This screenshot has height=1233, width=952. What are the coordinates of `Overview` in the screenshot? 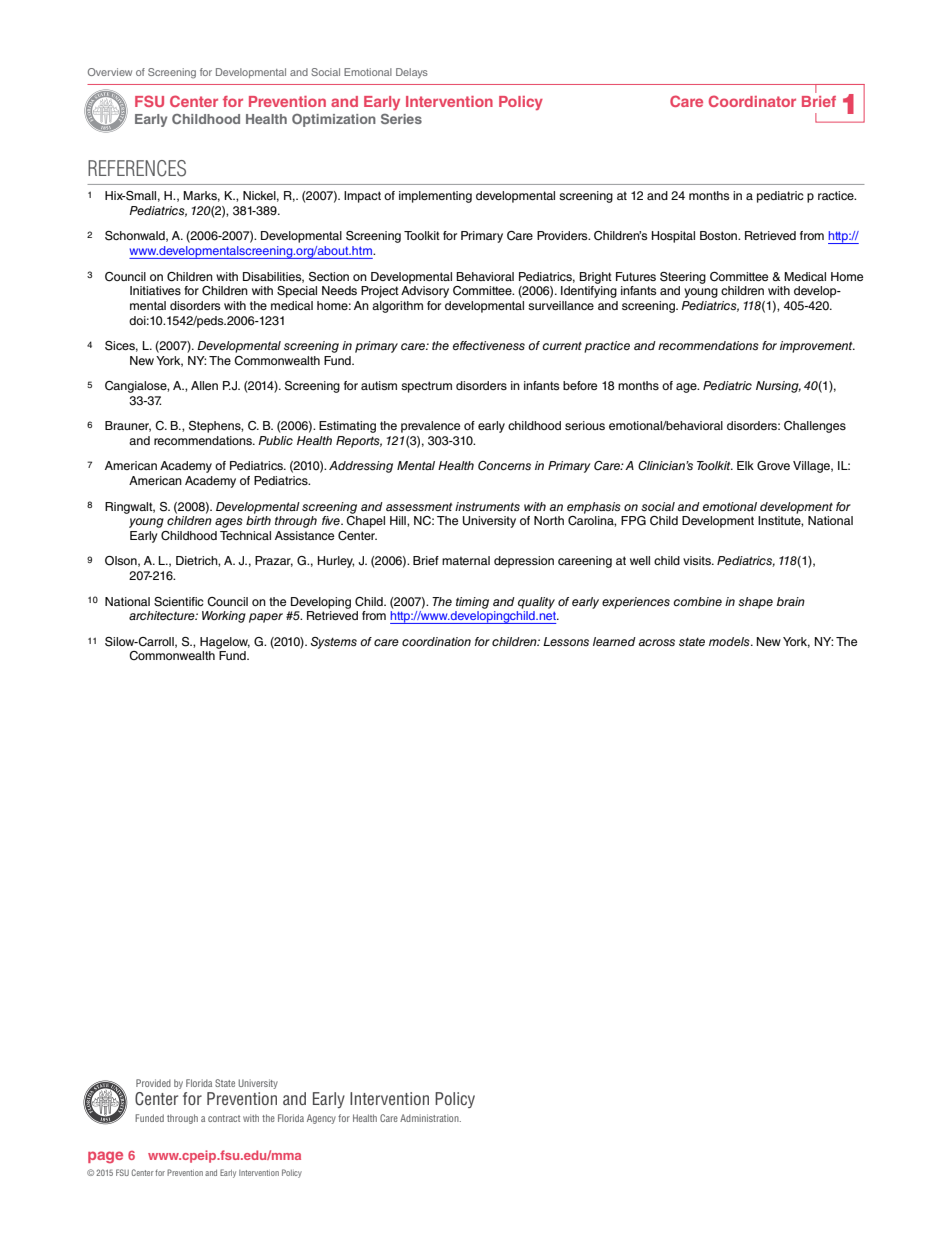 It's located at (110, 72).
